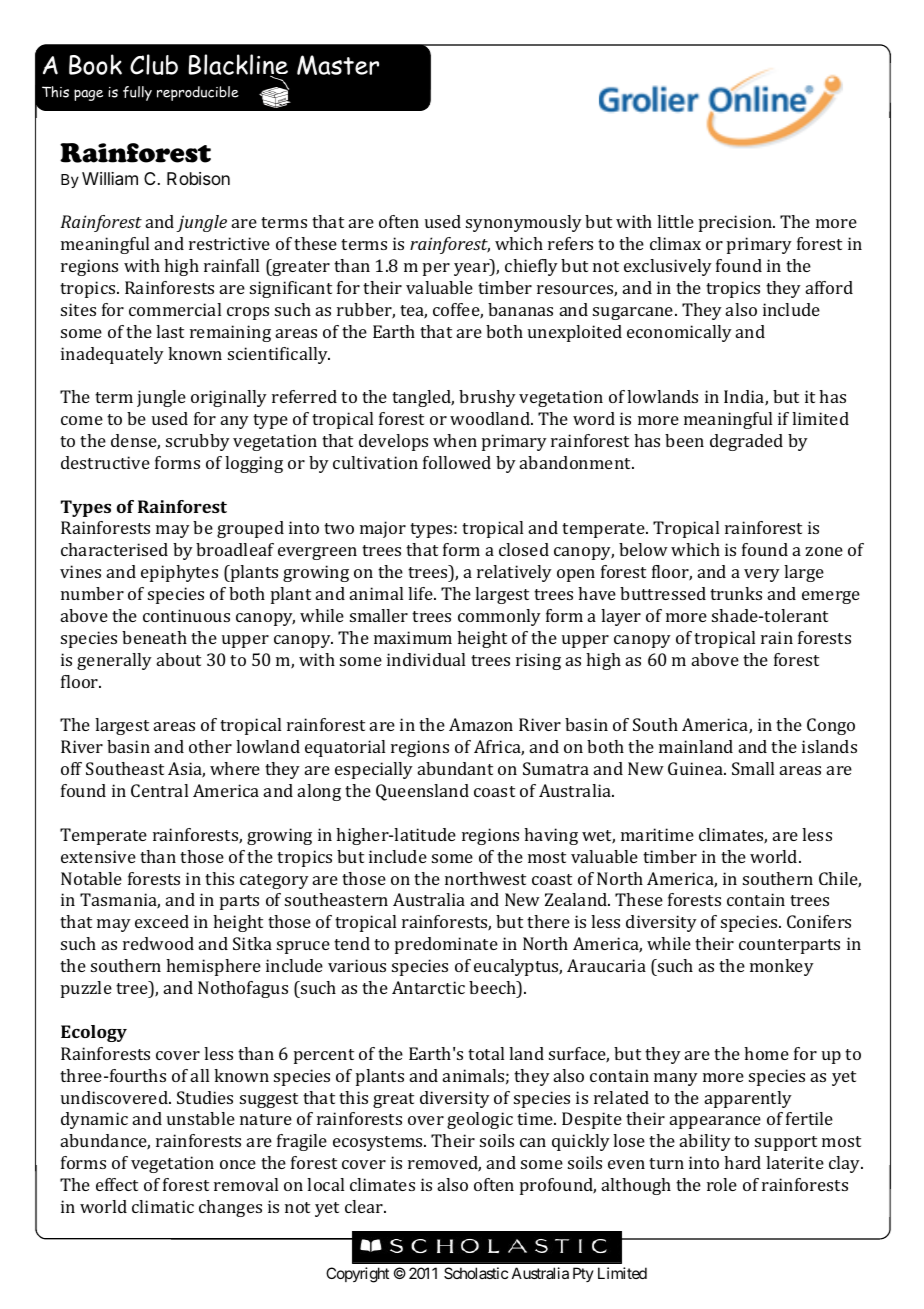 The width and height of the document is (924, 1309). I want to click on role, so click(722, 1184).
